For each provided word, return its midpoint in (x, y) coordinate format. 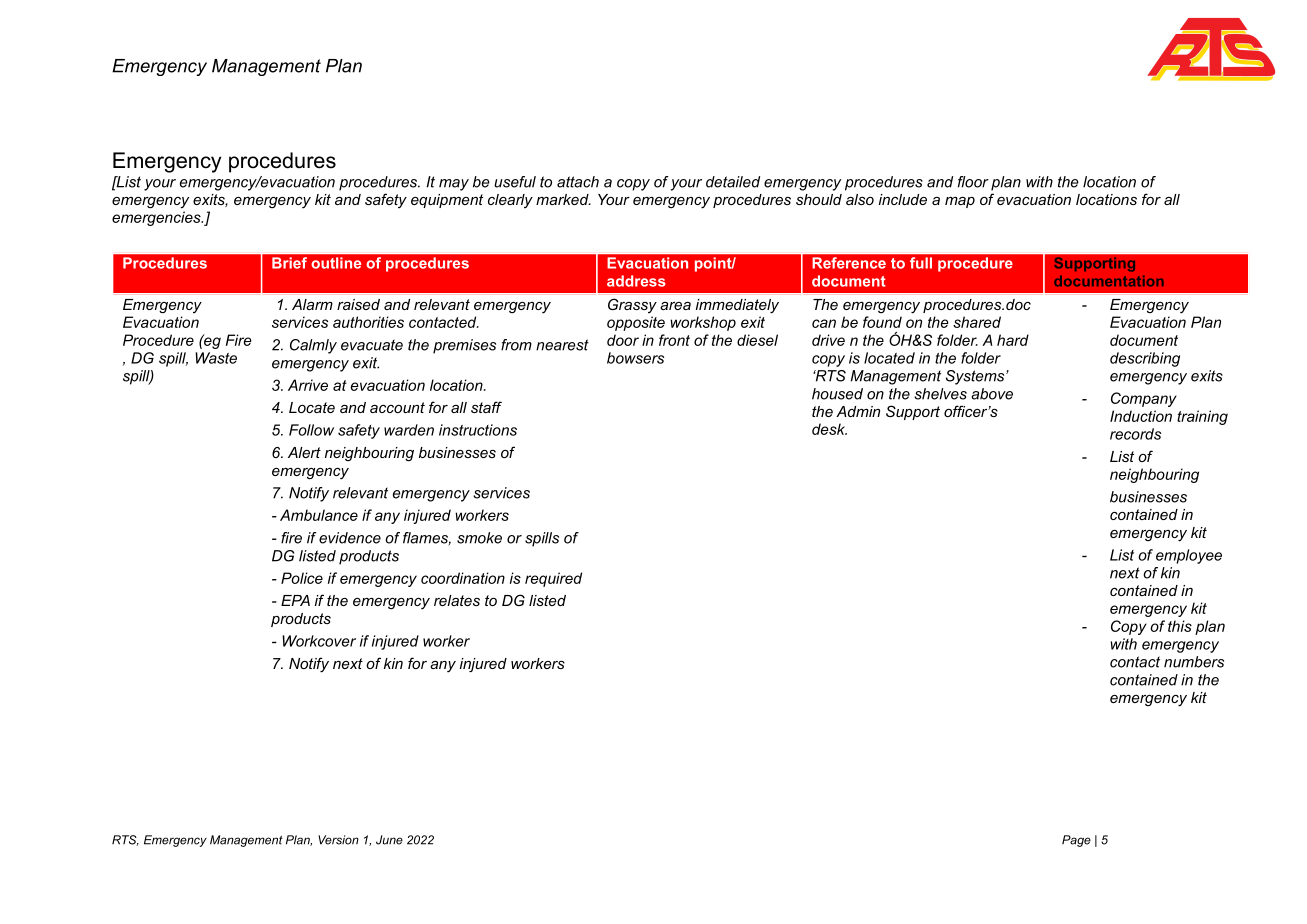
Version (338, 840)
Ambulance (319, 515)
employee (1189, 556)
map (960, 202)
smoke (479, 538)
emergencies (157, 218)
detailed (733, 182)
